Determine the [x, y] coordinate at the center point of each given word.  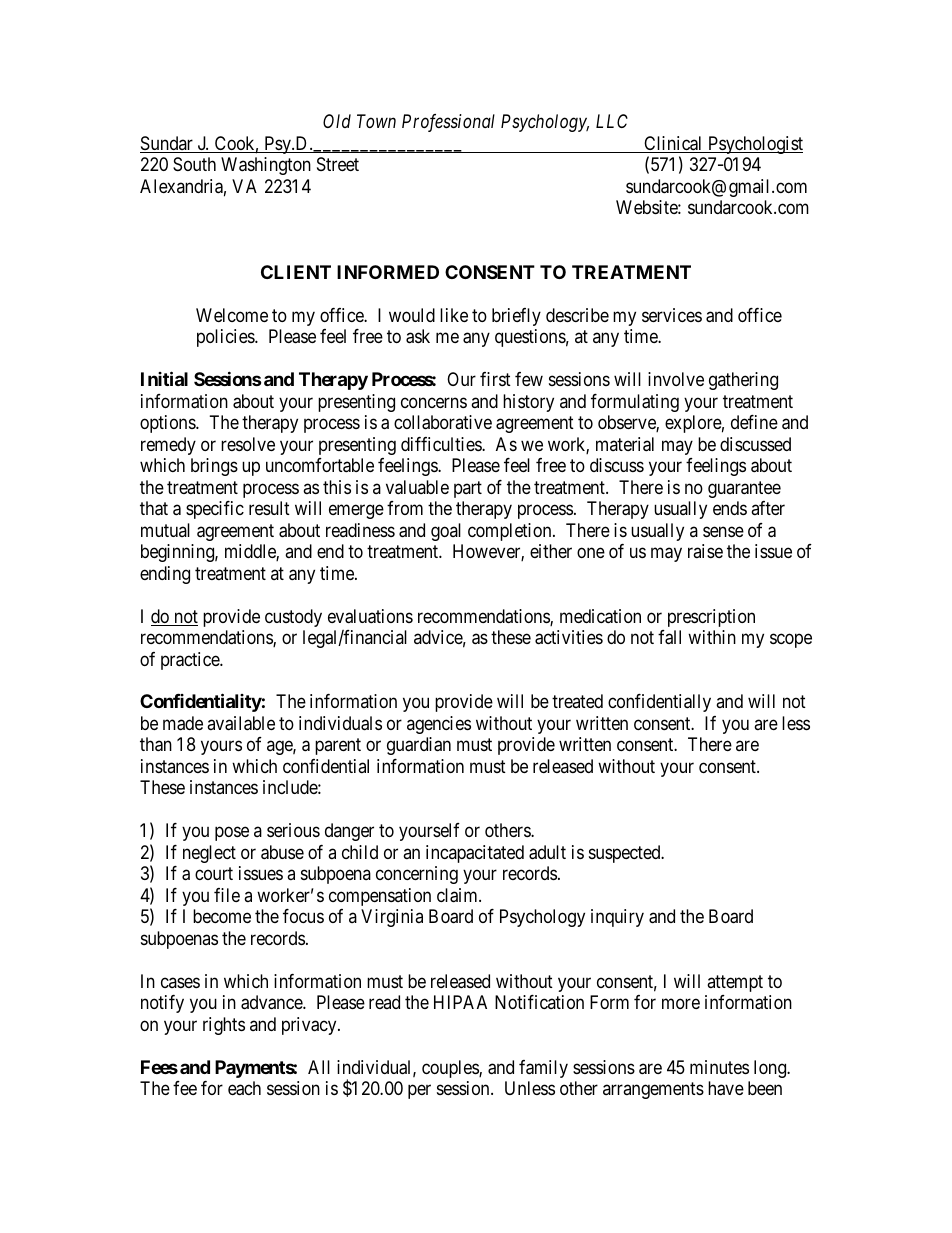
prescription [711, 618]
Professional [448, 123]
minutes [719, 1067]
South [194, 164]
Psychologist [754, 145]
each [244, 1088]
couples [451, 1069]
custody [293, 618]
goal [446, 532]
